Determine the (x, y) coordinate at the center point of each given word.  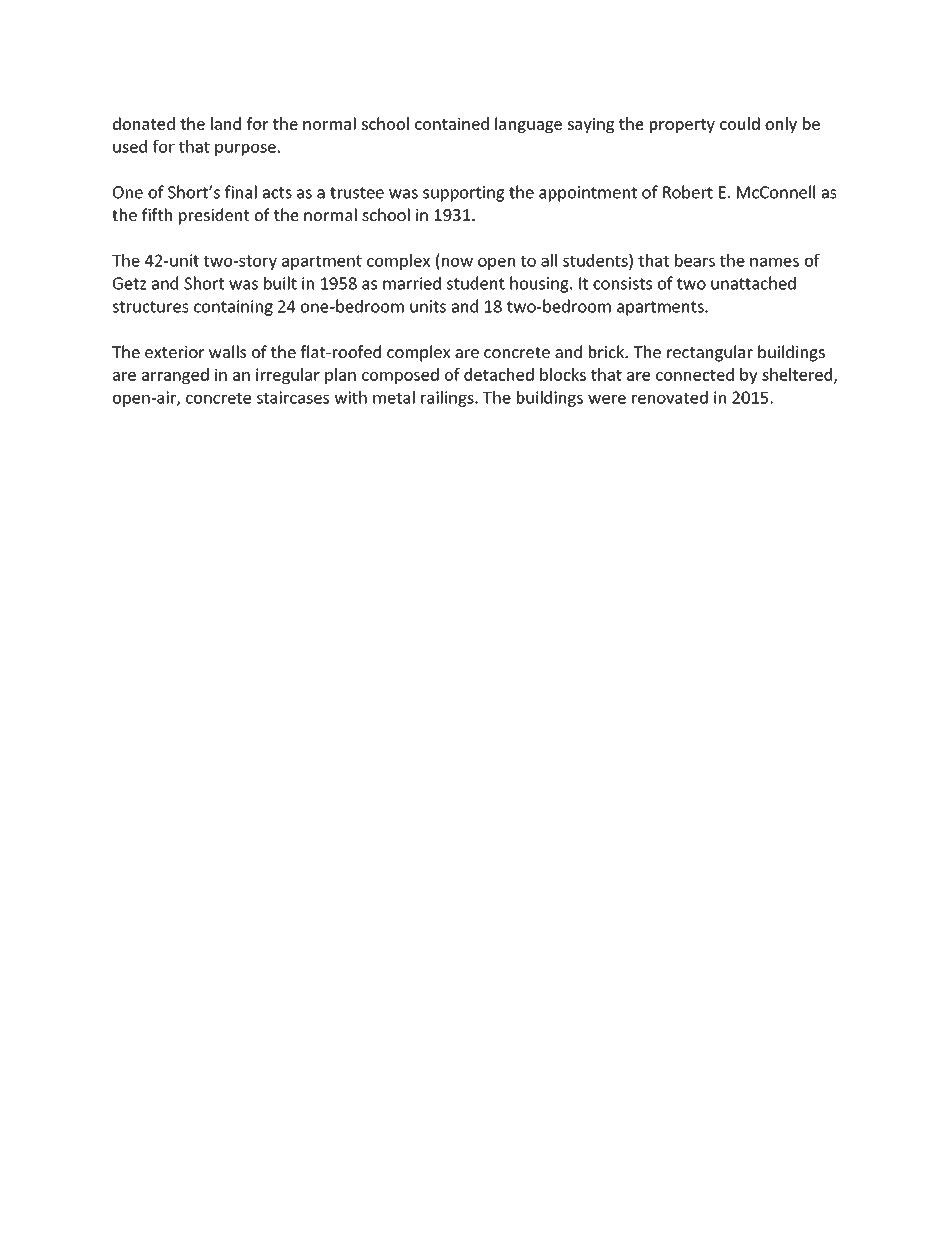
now (457, 262)
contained (452, 123)
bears (695, 260)
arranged (175, 376)
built (280, 283)
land (226, 123)
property (682, 126)
